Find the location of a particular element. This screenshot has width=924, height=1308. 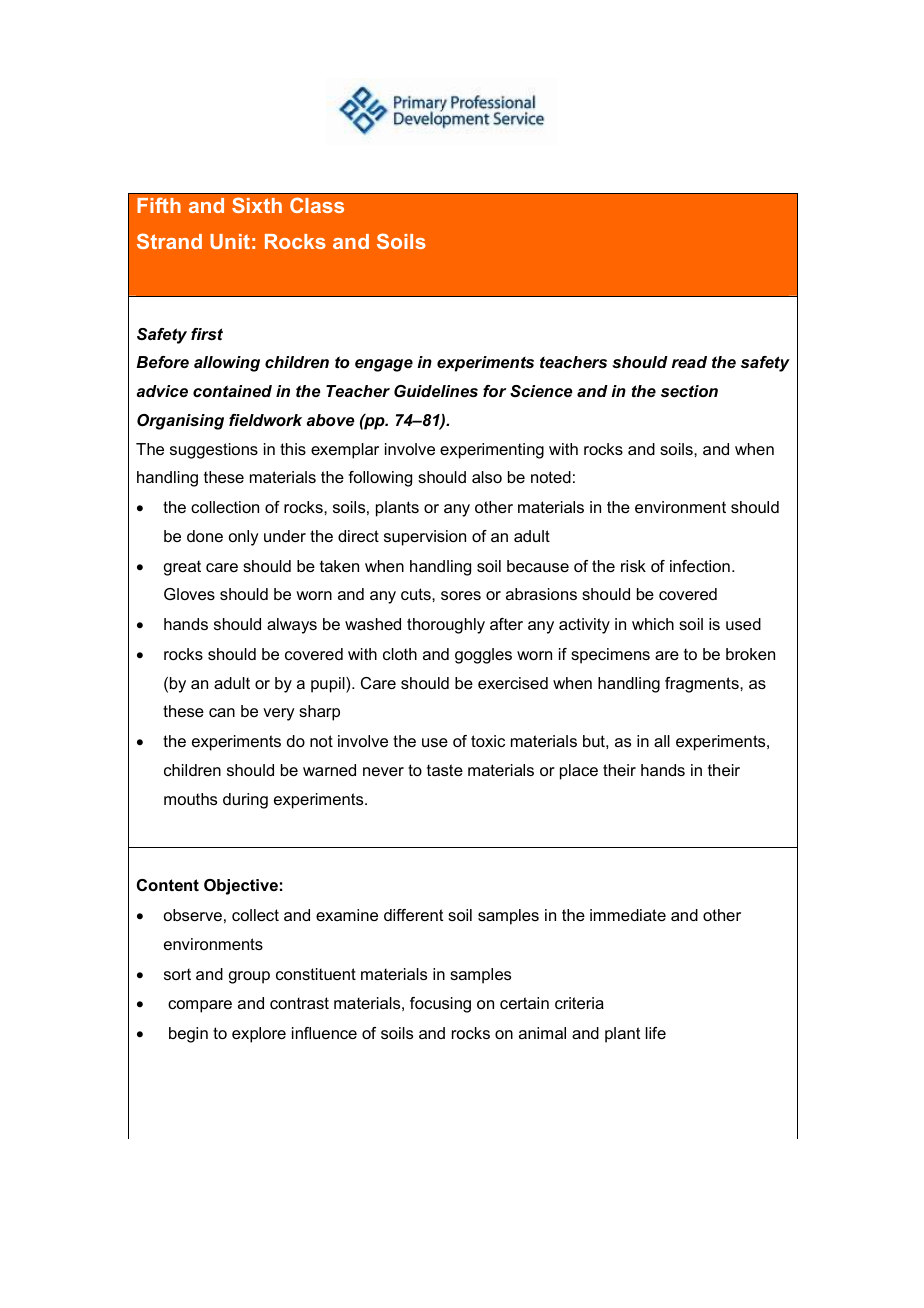

Class is located at coordinates (317, 205).
